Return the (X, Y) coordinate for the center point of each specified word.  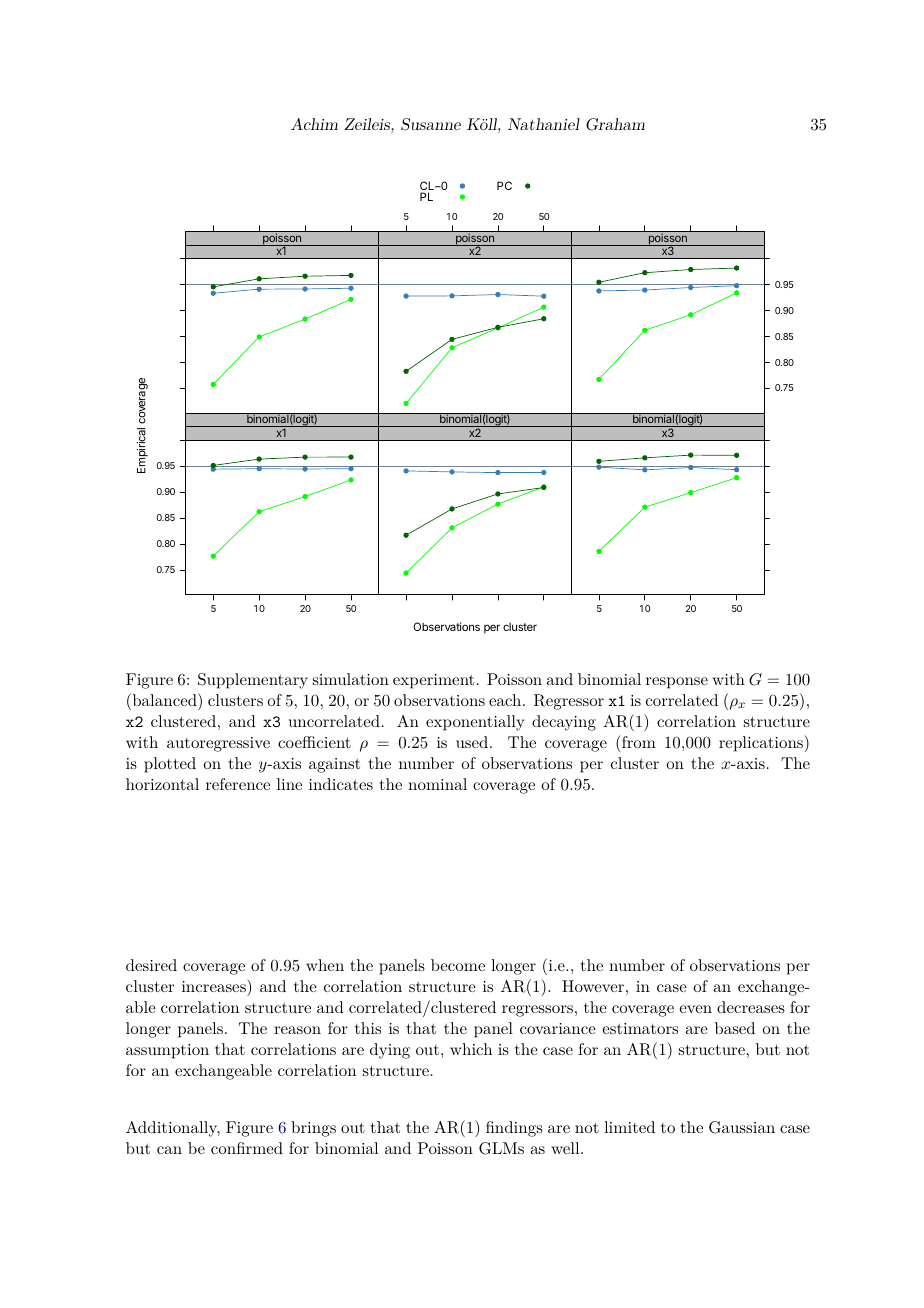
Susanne (431, 124)
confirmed (247, 1148)
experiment (433, 681)
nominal (437, 784)
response (677, 683)
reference (238, 784)
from (638, 741)
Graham (615, 124)
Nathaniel (544, 124)
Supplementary (253, 681)
